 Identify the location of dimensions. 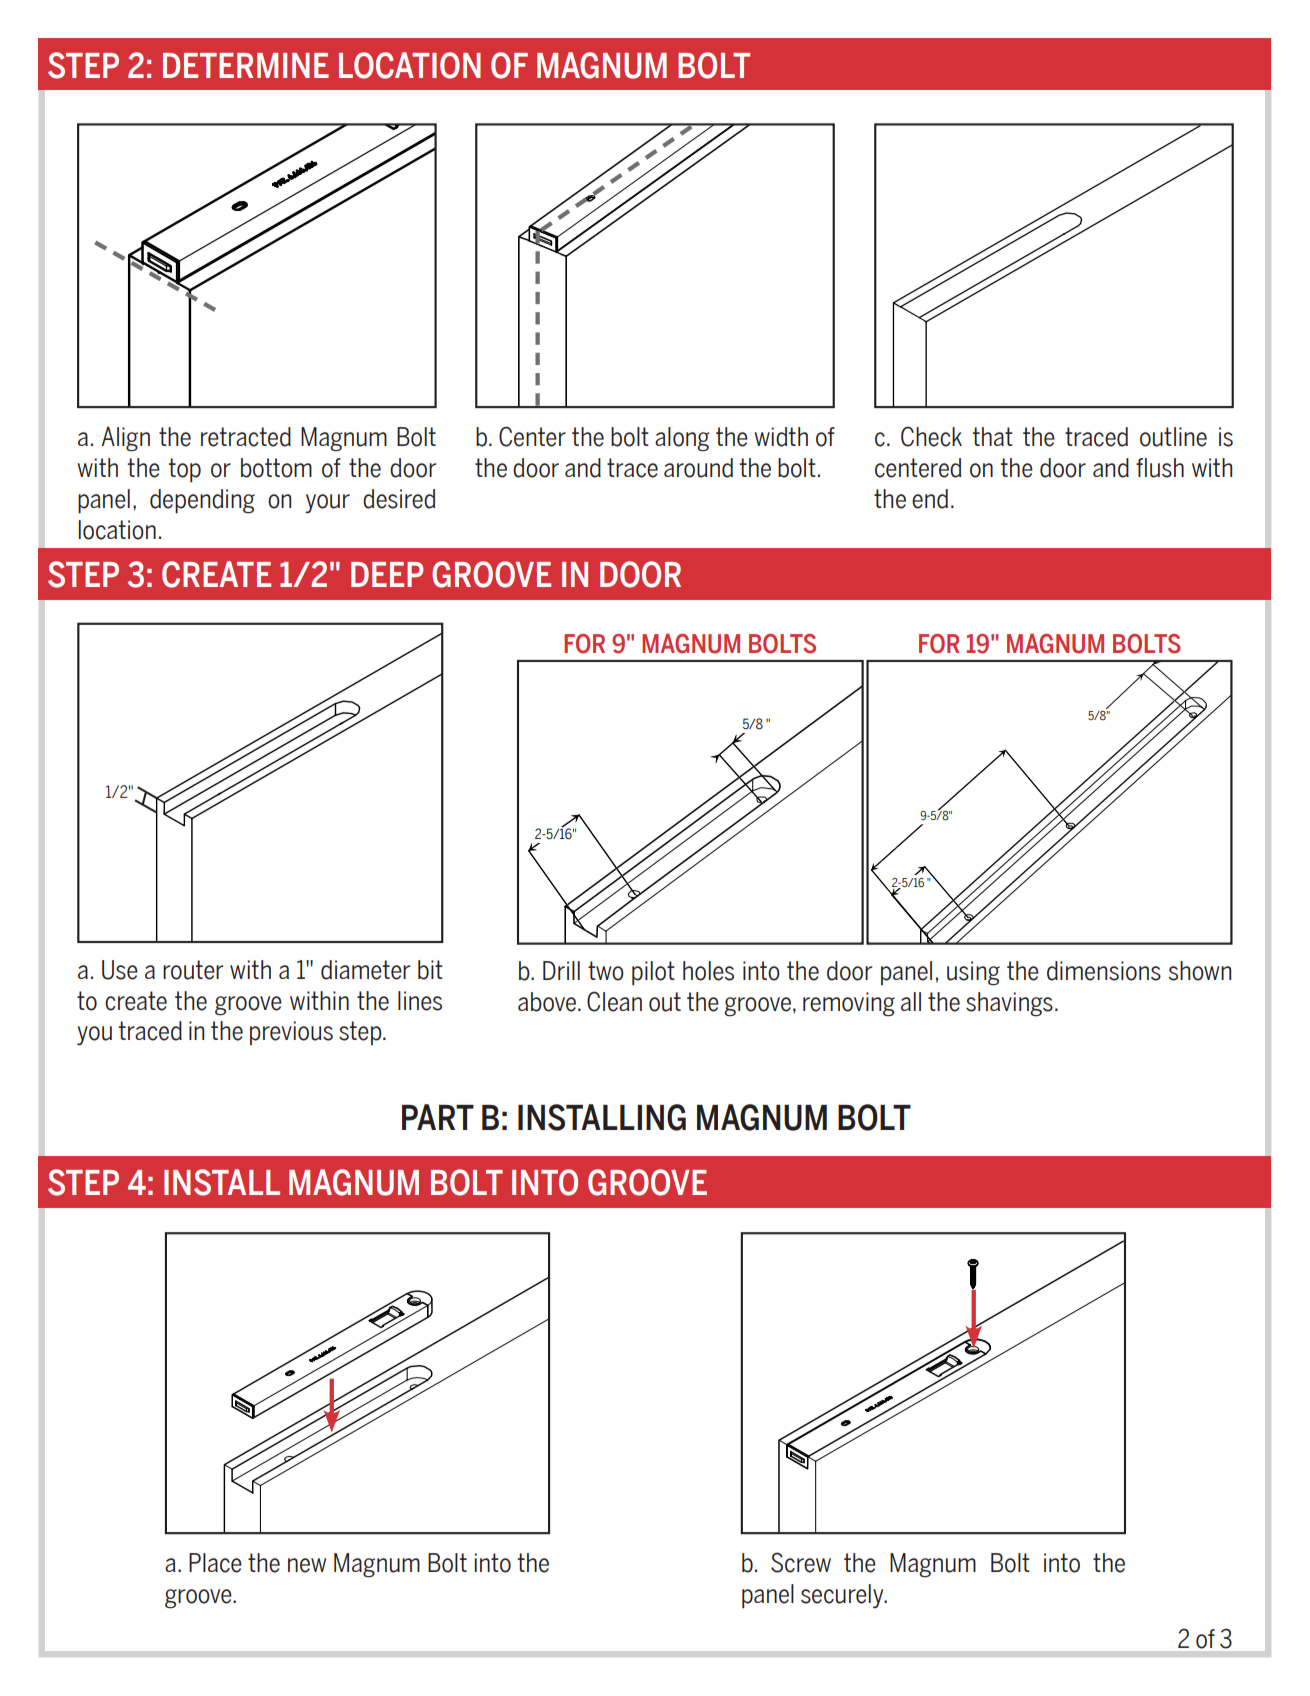
(1104, 971).
